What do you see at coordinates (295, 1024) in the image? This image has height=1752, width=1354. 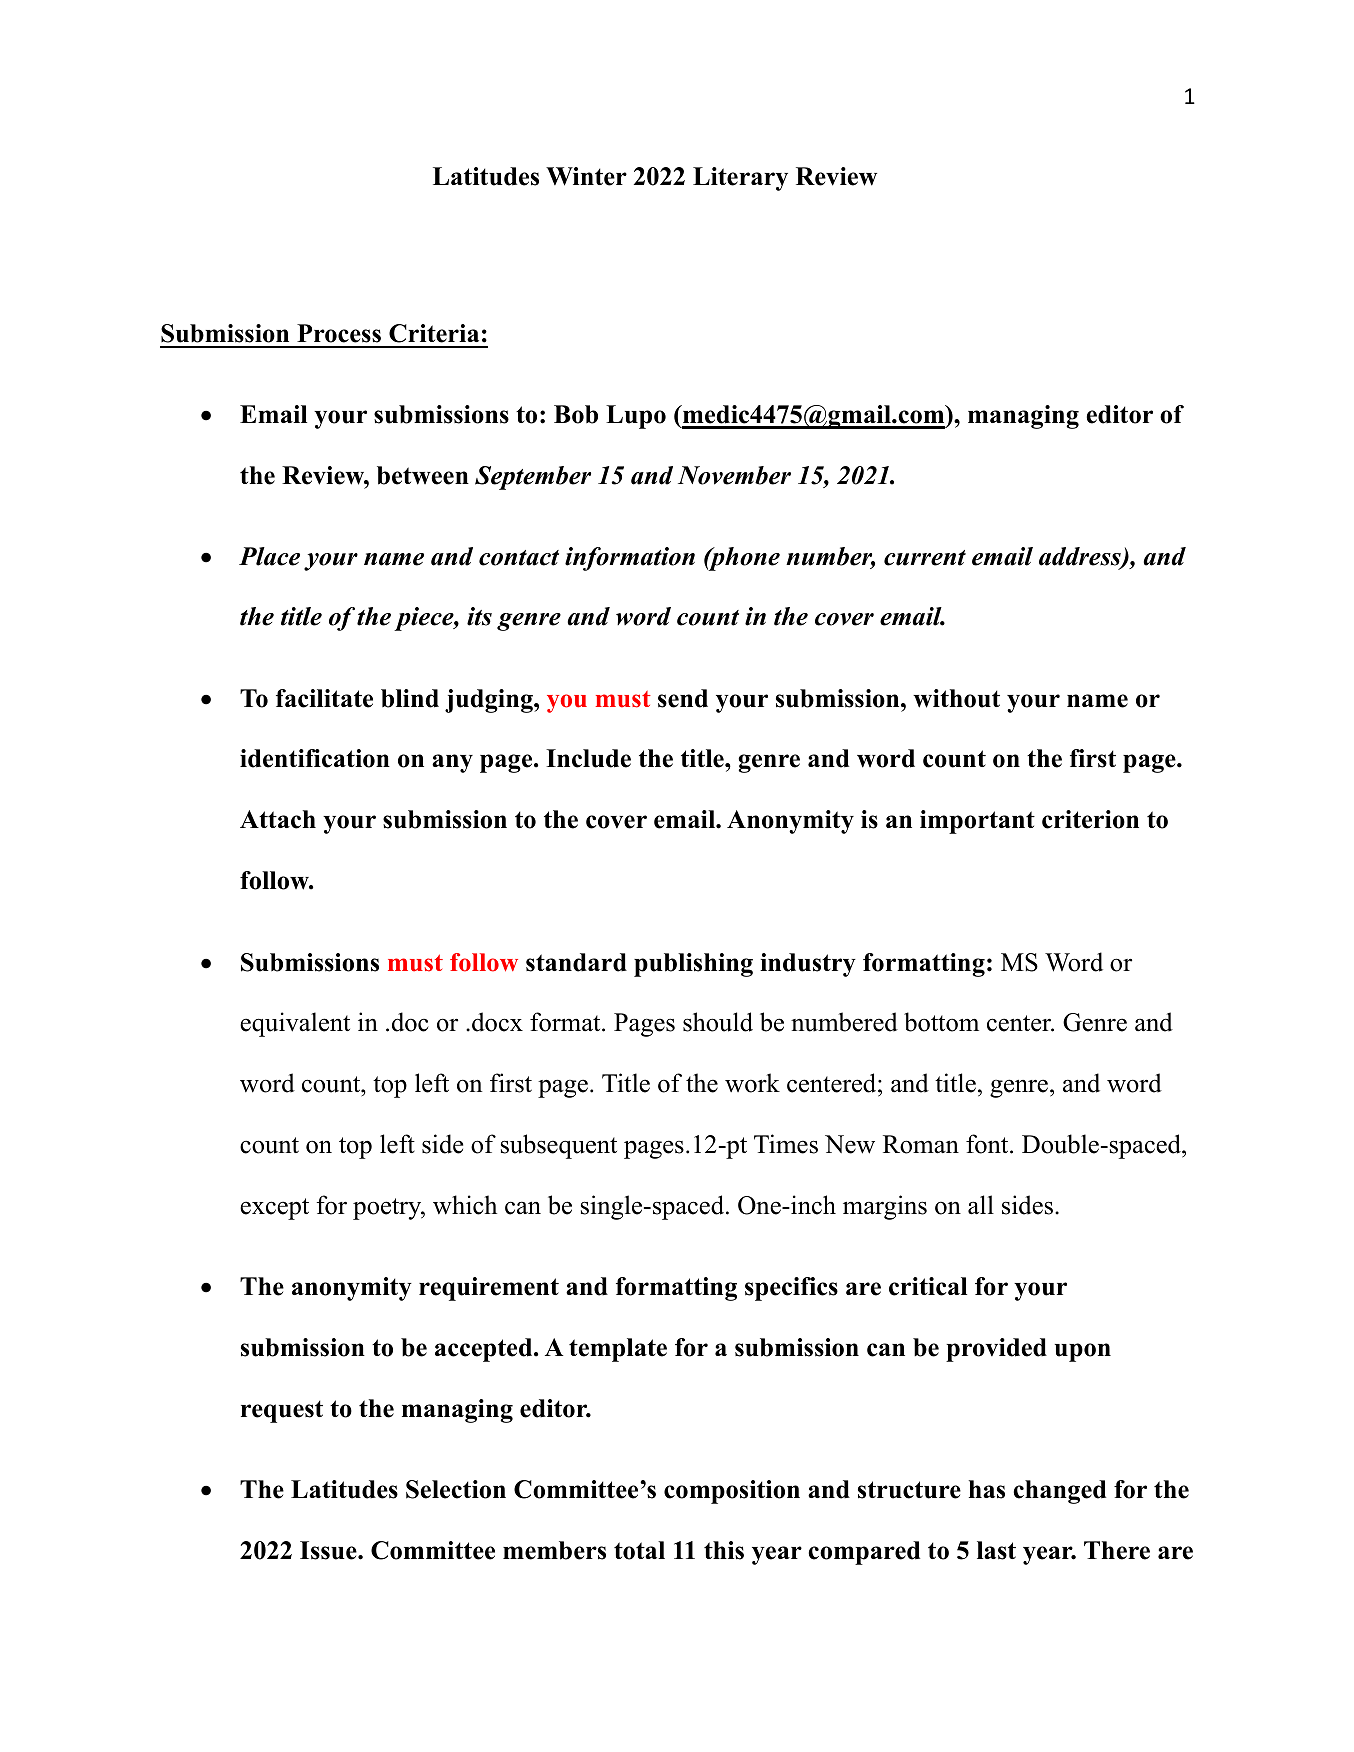 I see `equivalent` at bounding box center [295, 1024].
